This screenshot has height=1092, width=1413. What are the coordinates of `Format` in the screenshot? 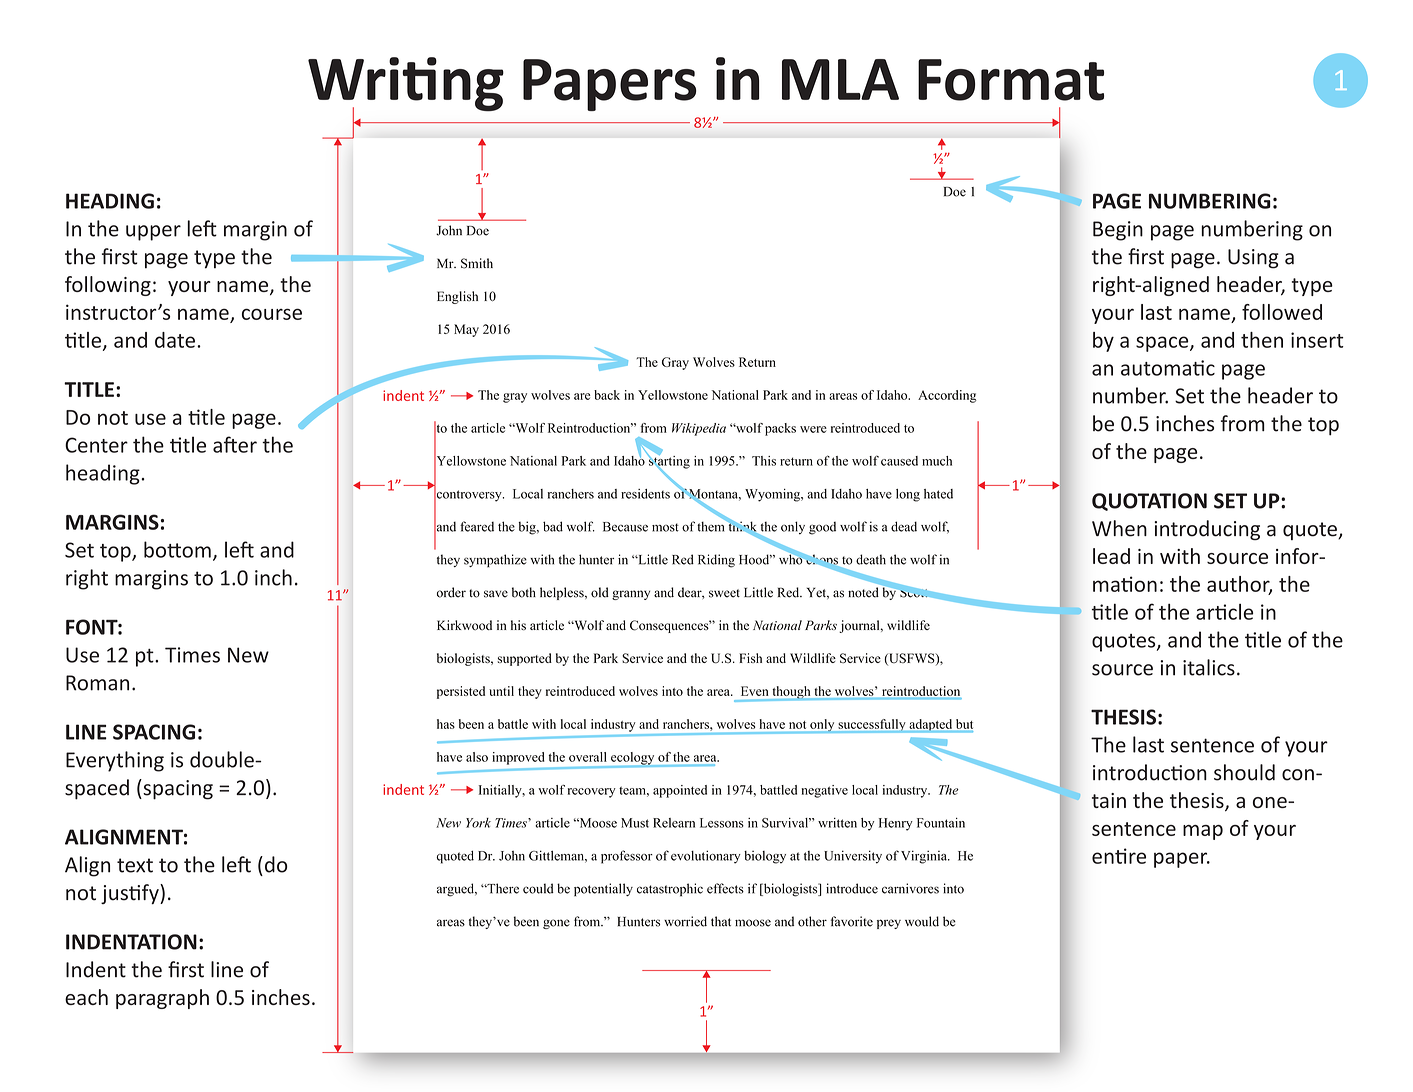 It's located at (1011, 80).
